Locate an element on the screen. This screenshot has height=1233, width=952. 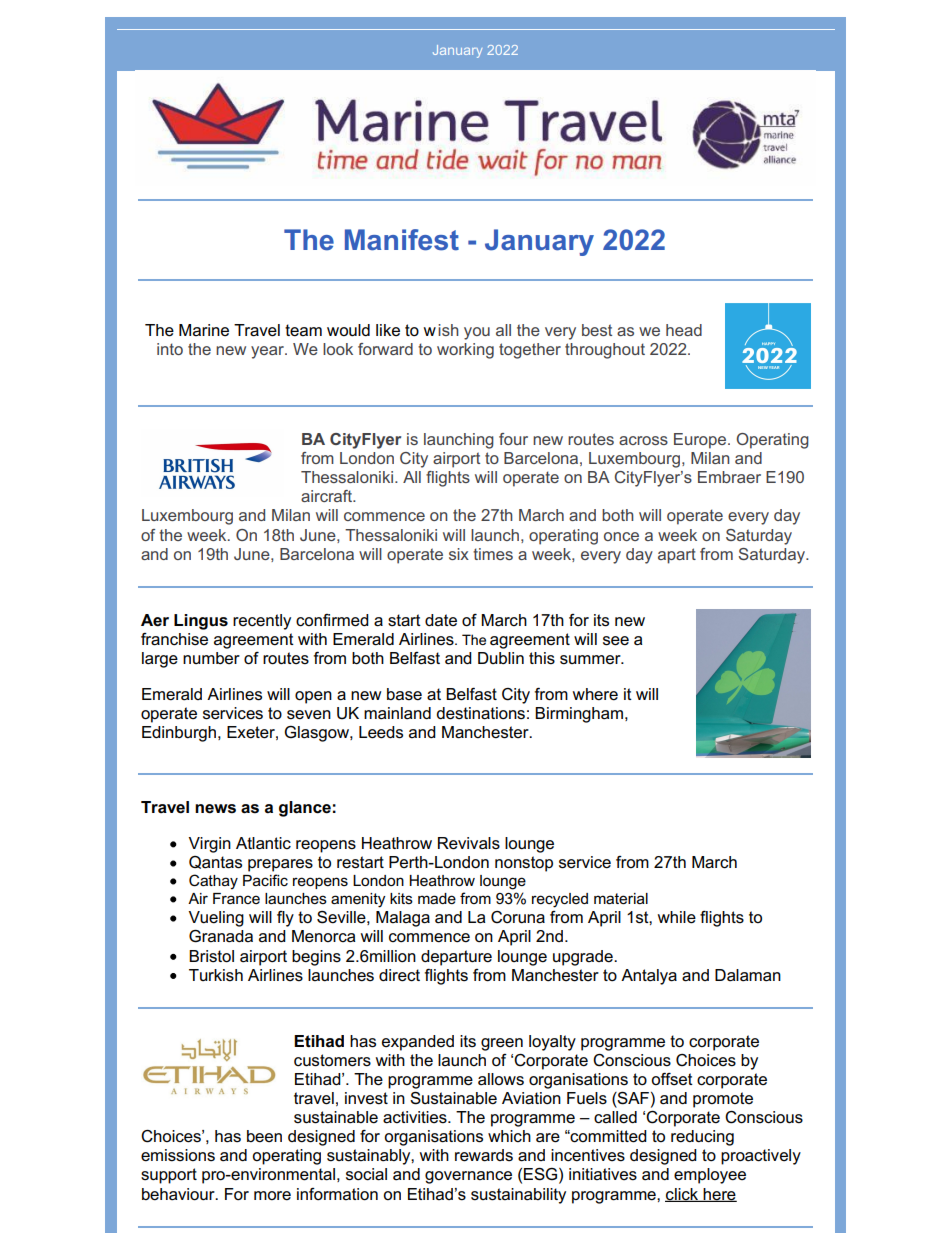
been is located at coordinates (264, 1136).
